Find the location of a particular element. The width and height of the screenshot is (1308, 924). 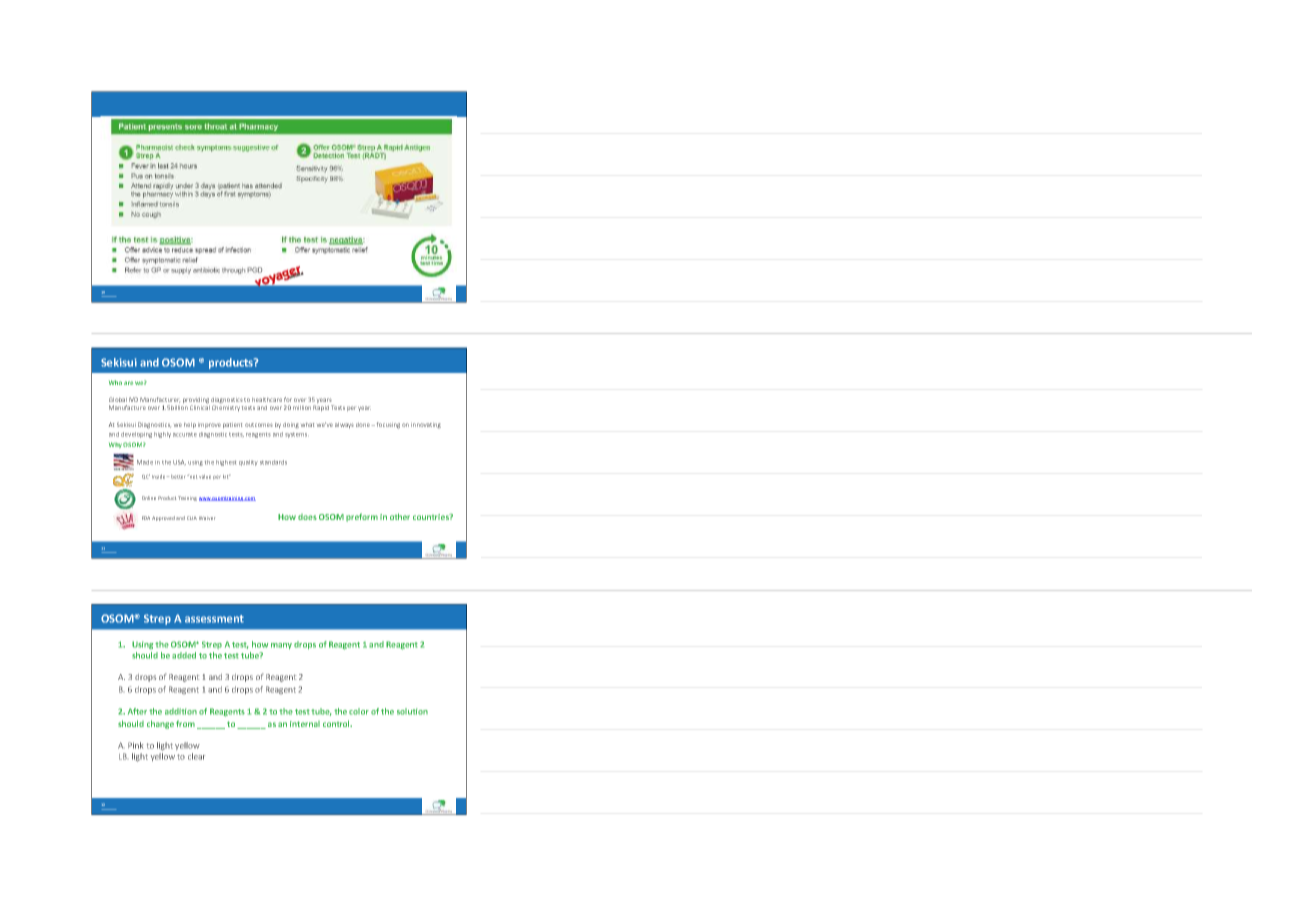

Global is located at coordinates (118, 399).
